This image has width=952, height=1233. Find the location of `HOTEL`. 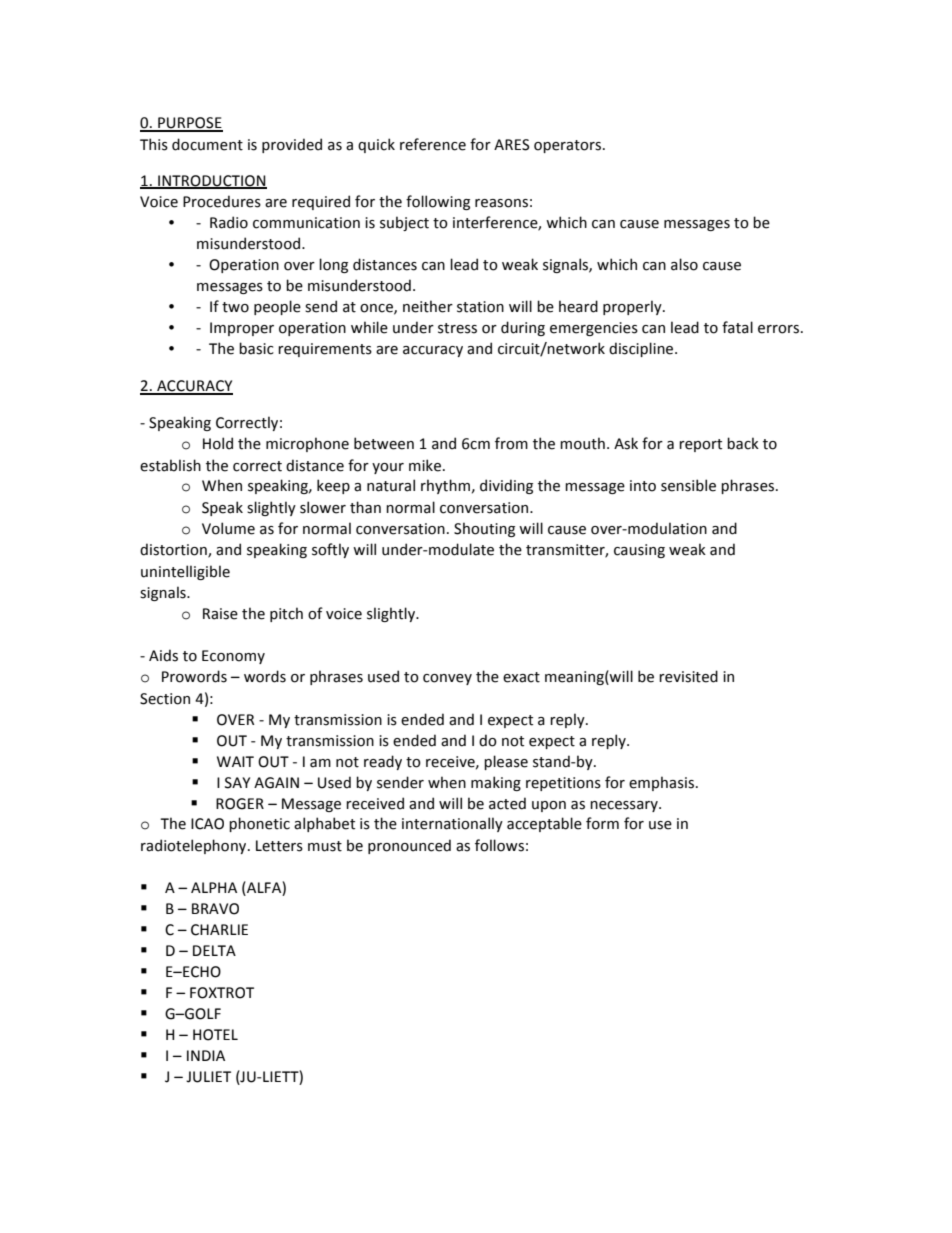

HOTEL is located at coordinates (215, 1035).
